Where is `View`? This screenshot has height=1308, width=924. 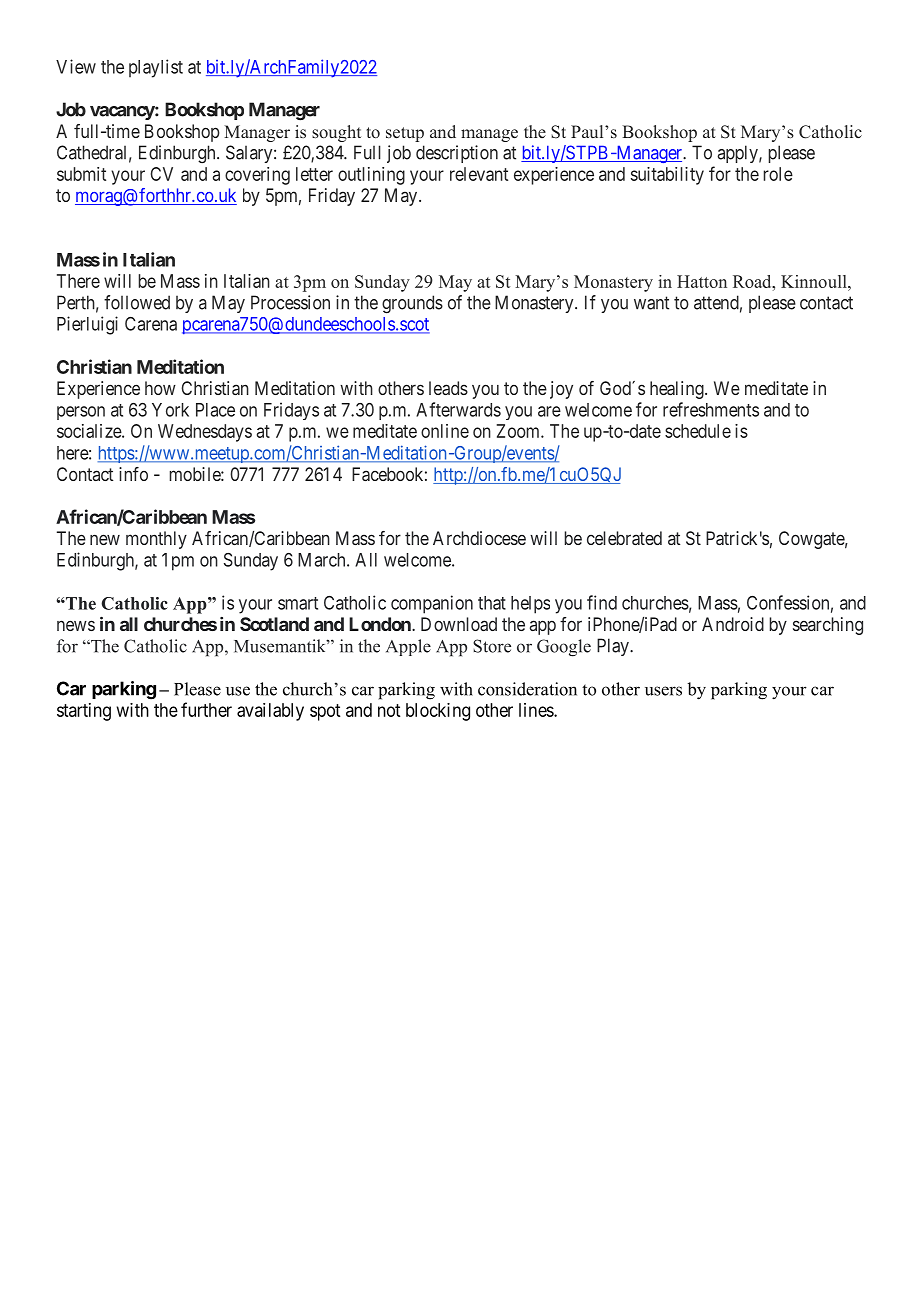 View is located at coordinates (76, 66).
